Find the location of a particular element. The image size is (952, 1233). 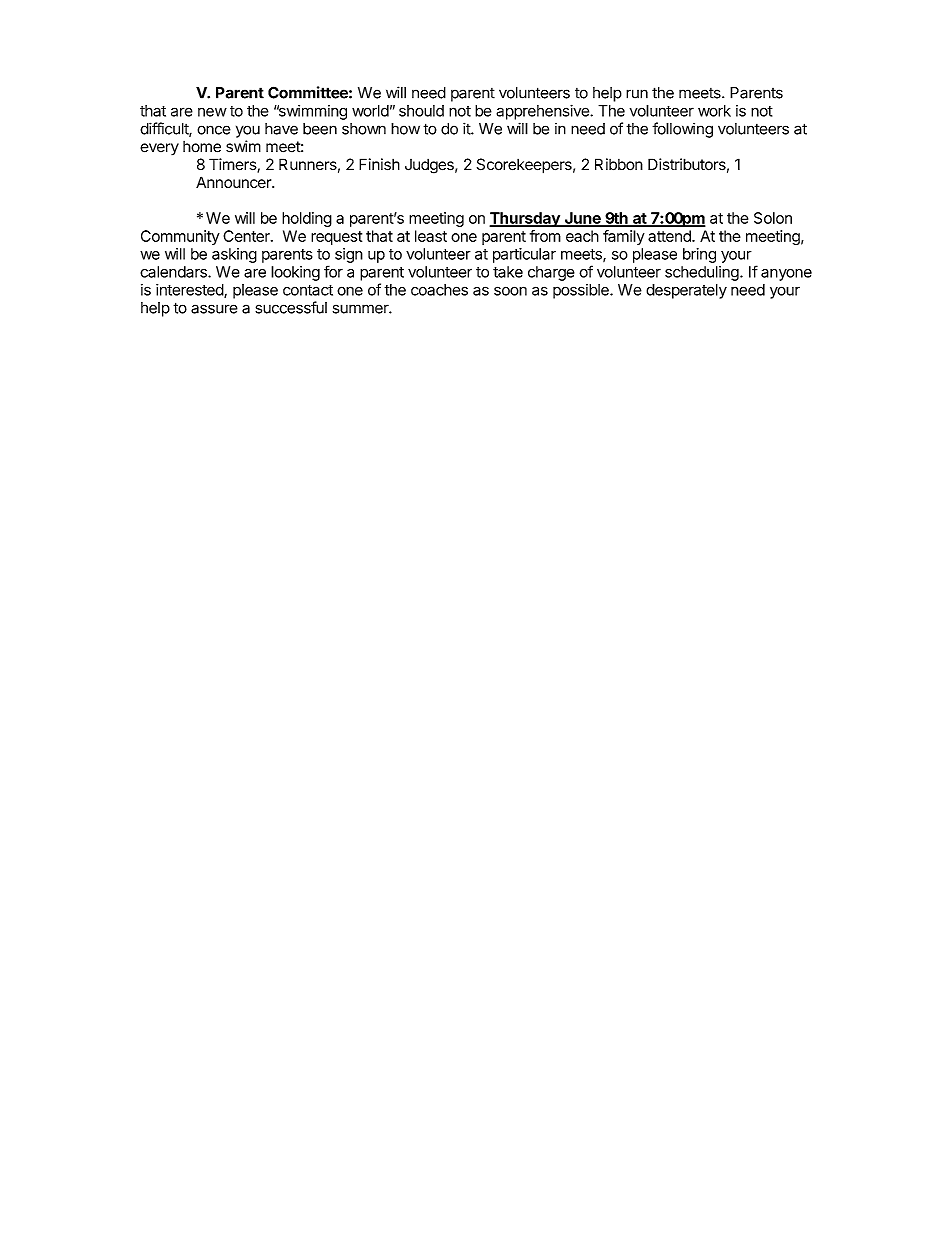

assure is located at coordinates (214, 309).
